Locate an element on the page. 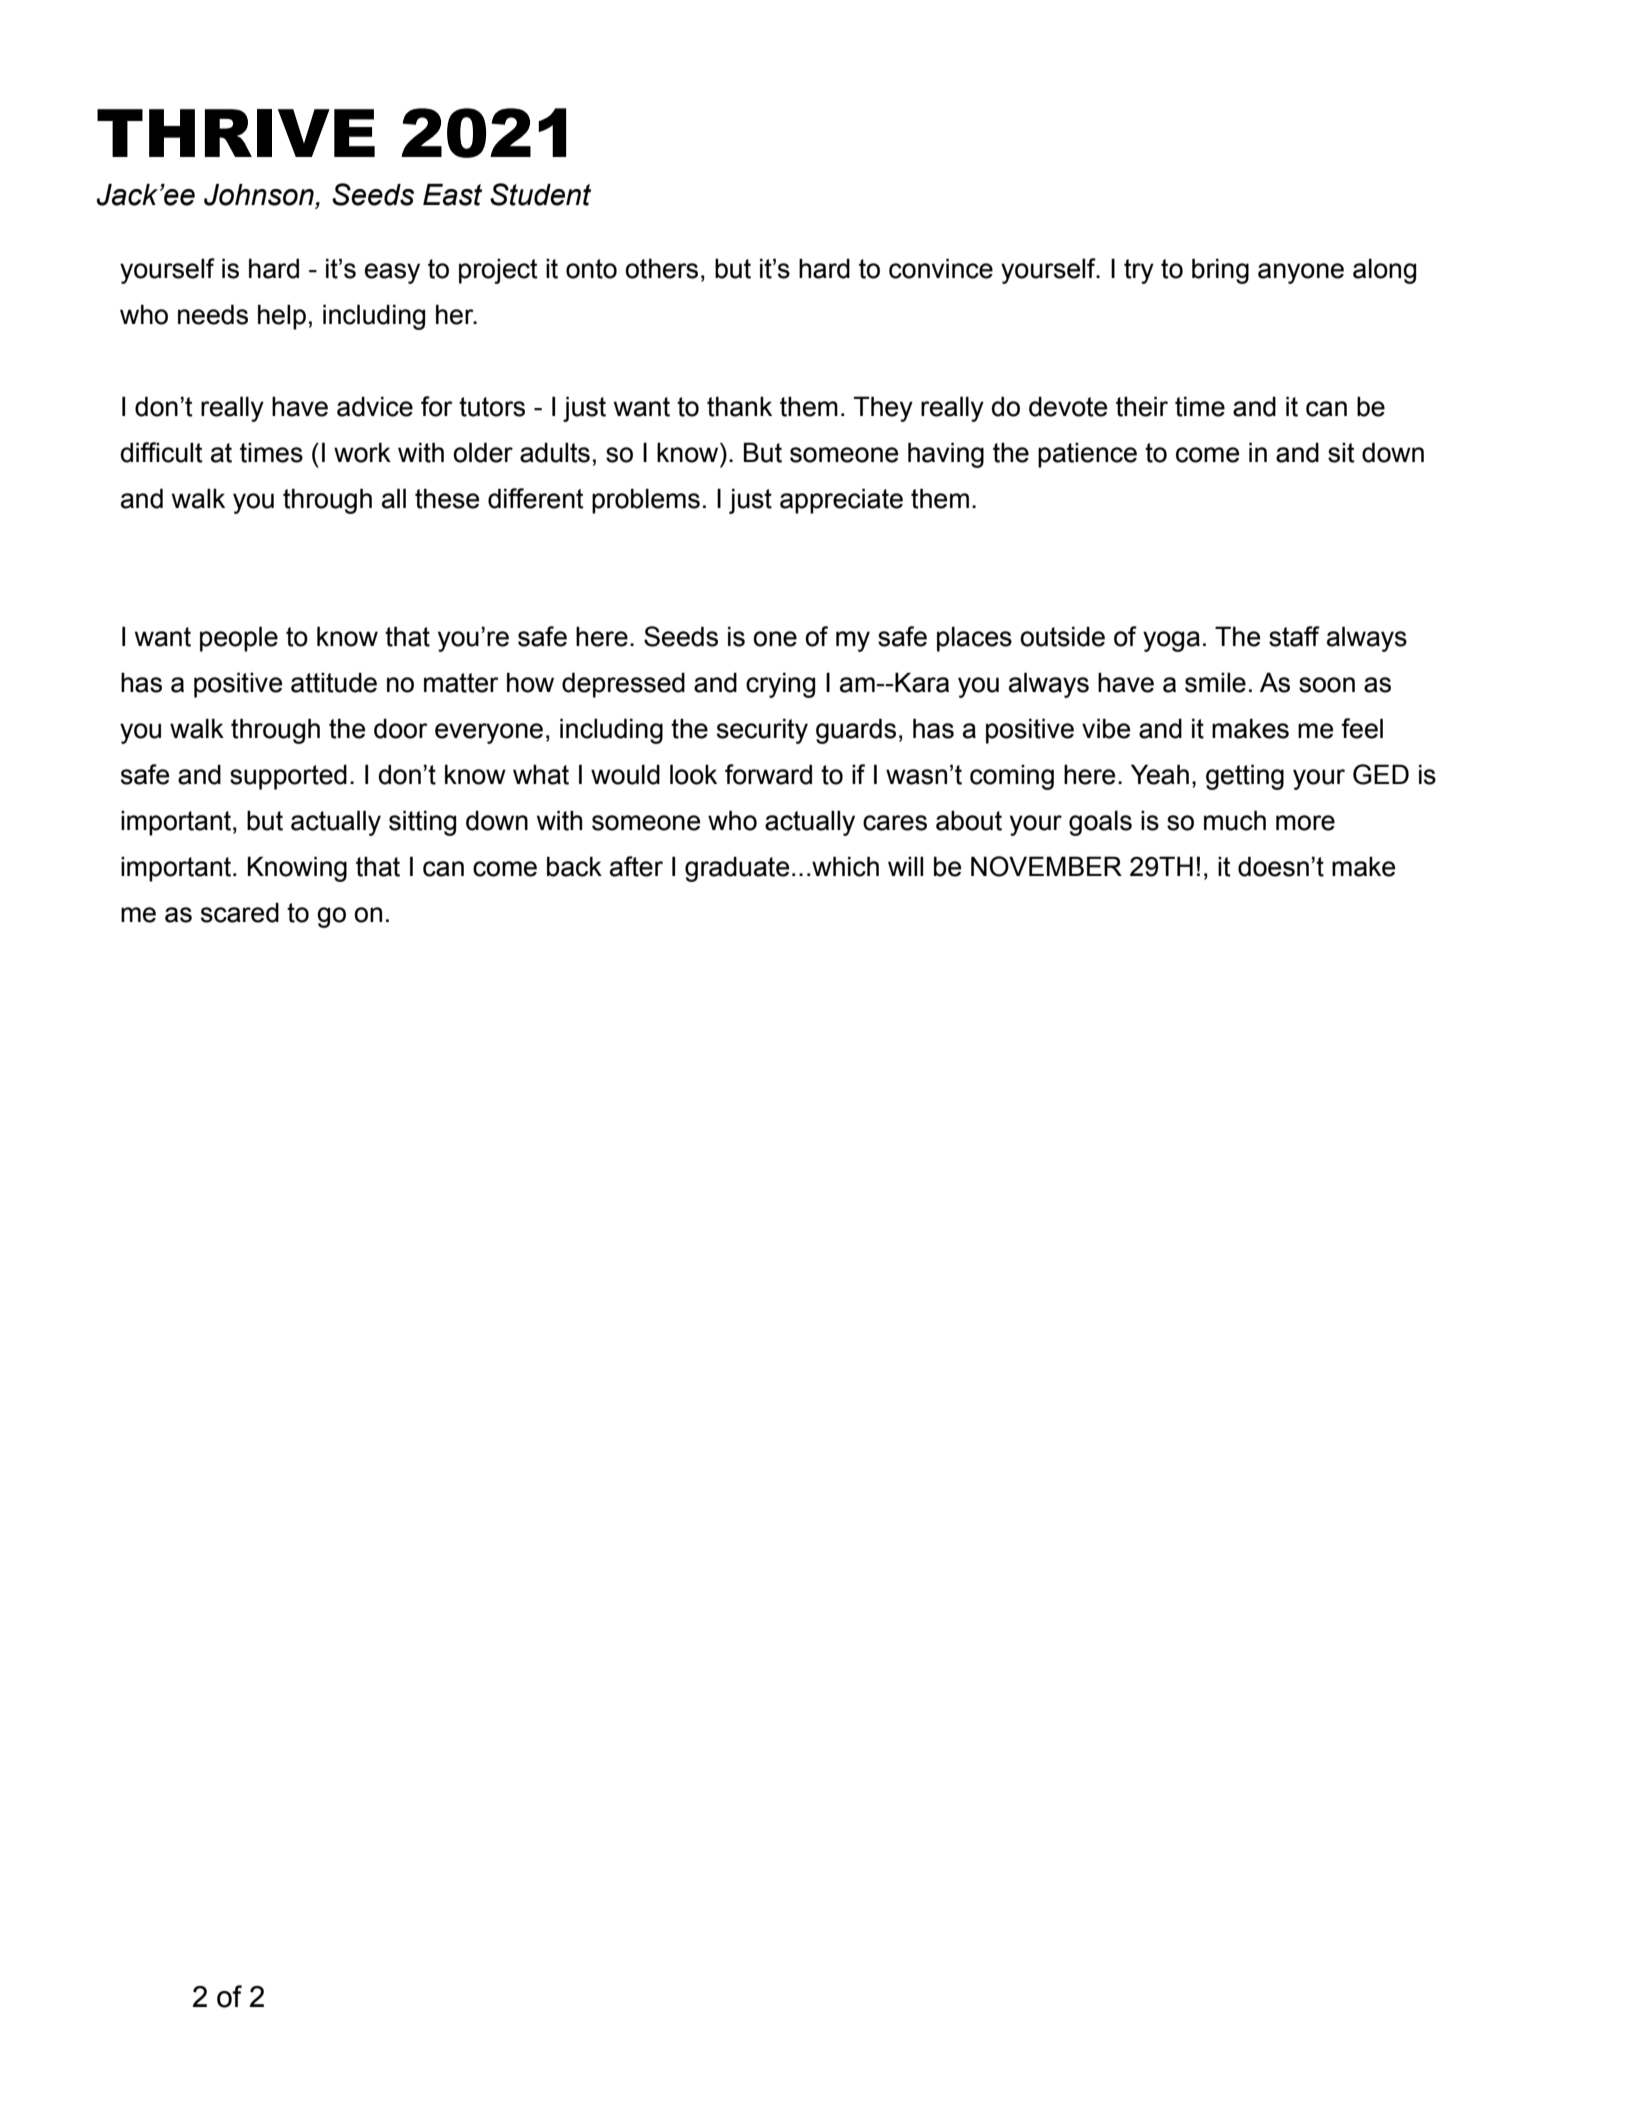 The height and width of the image is (2114, 1633). crying is located at coordinates (780, 685).
